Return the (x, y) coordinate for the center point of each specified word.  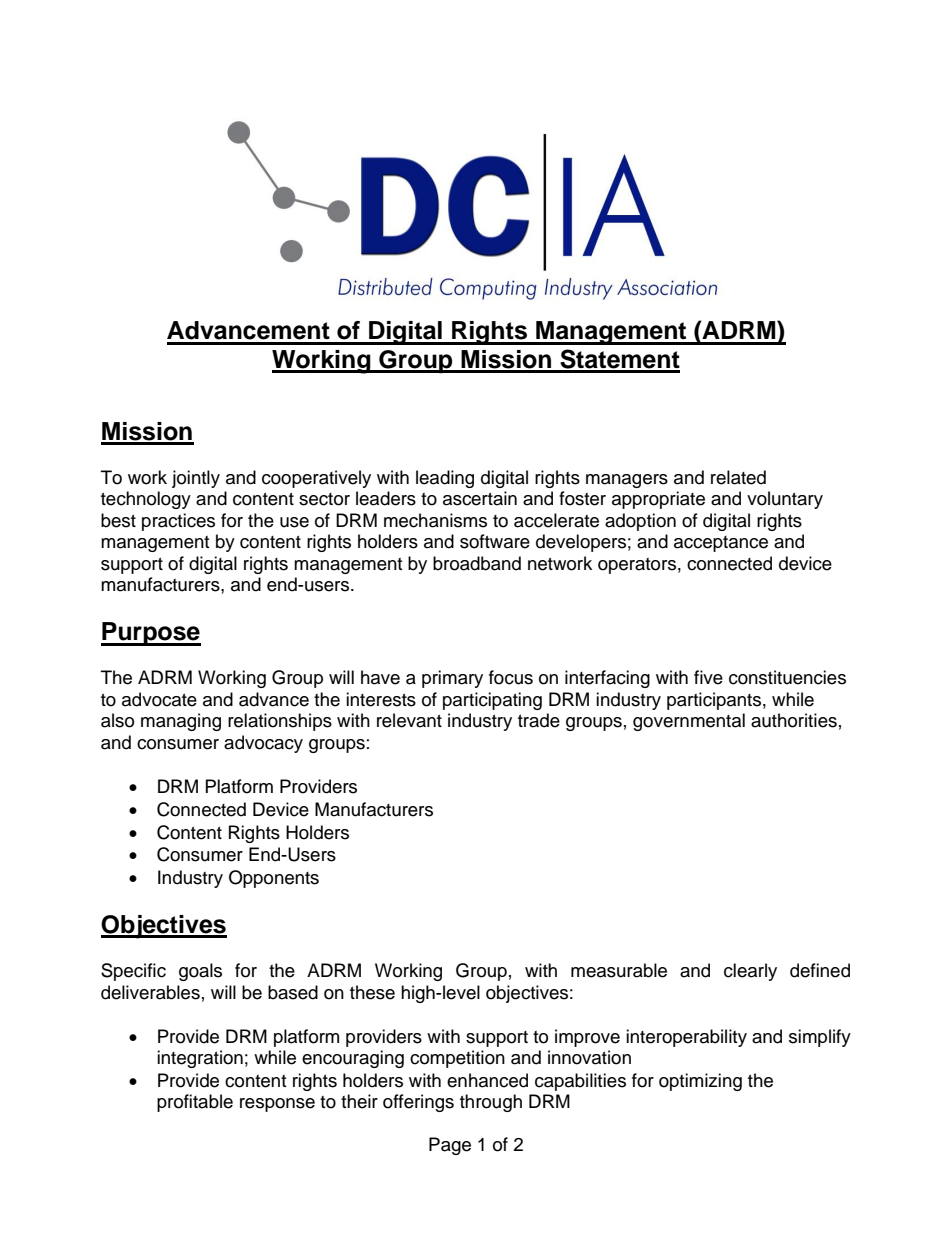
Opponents (274, 879)
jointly (196, 479)
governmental (689, 722)
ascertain (480, 498)
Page (450, 1146)
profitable (195, 1103)
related (738, 477)
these (372, 992)
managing (181, 722)
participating (492, 701)
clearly (750, 972)
